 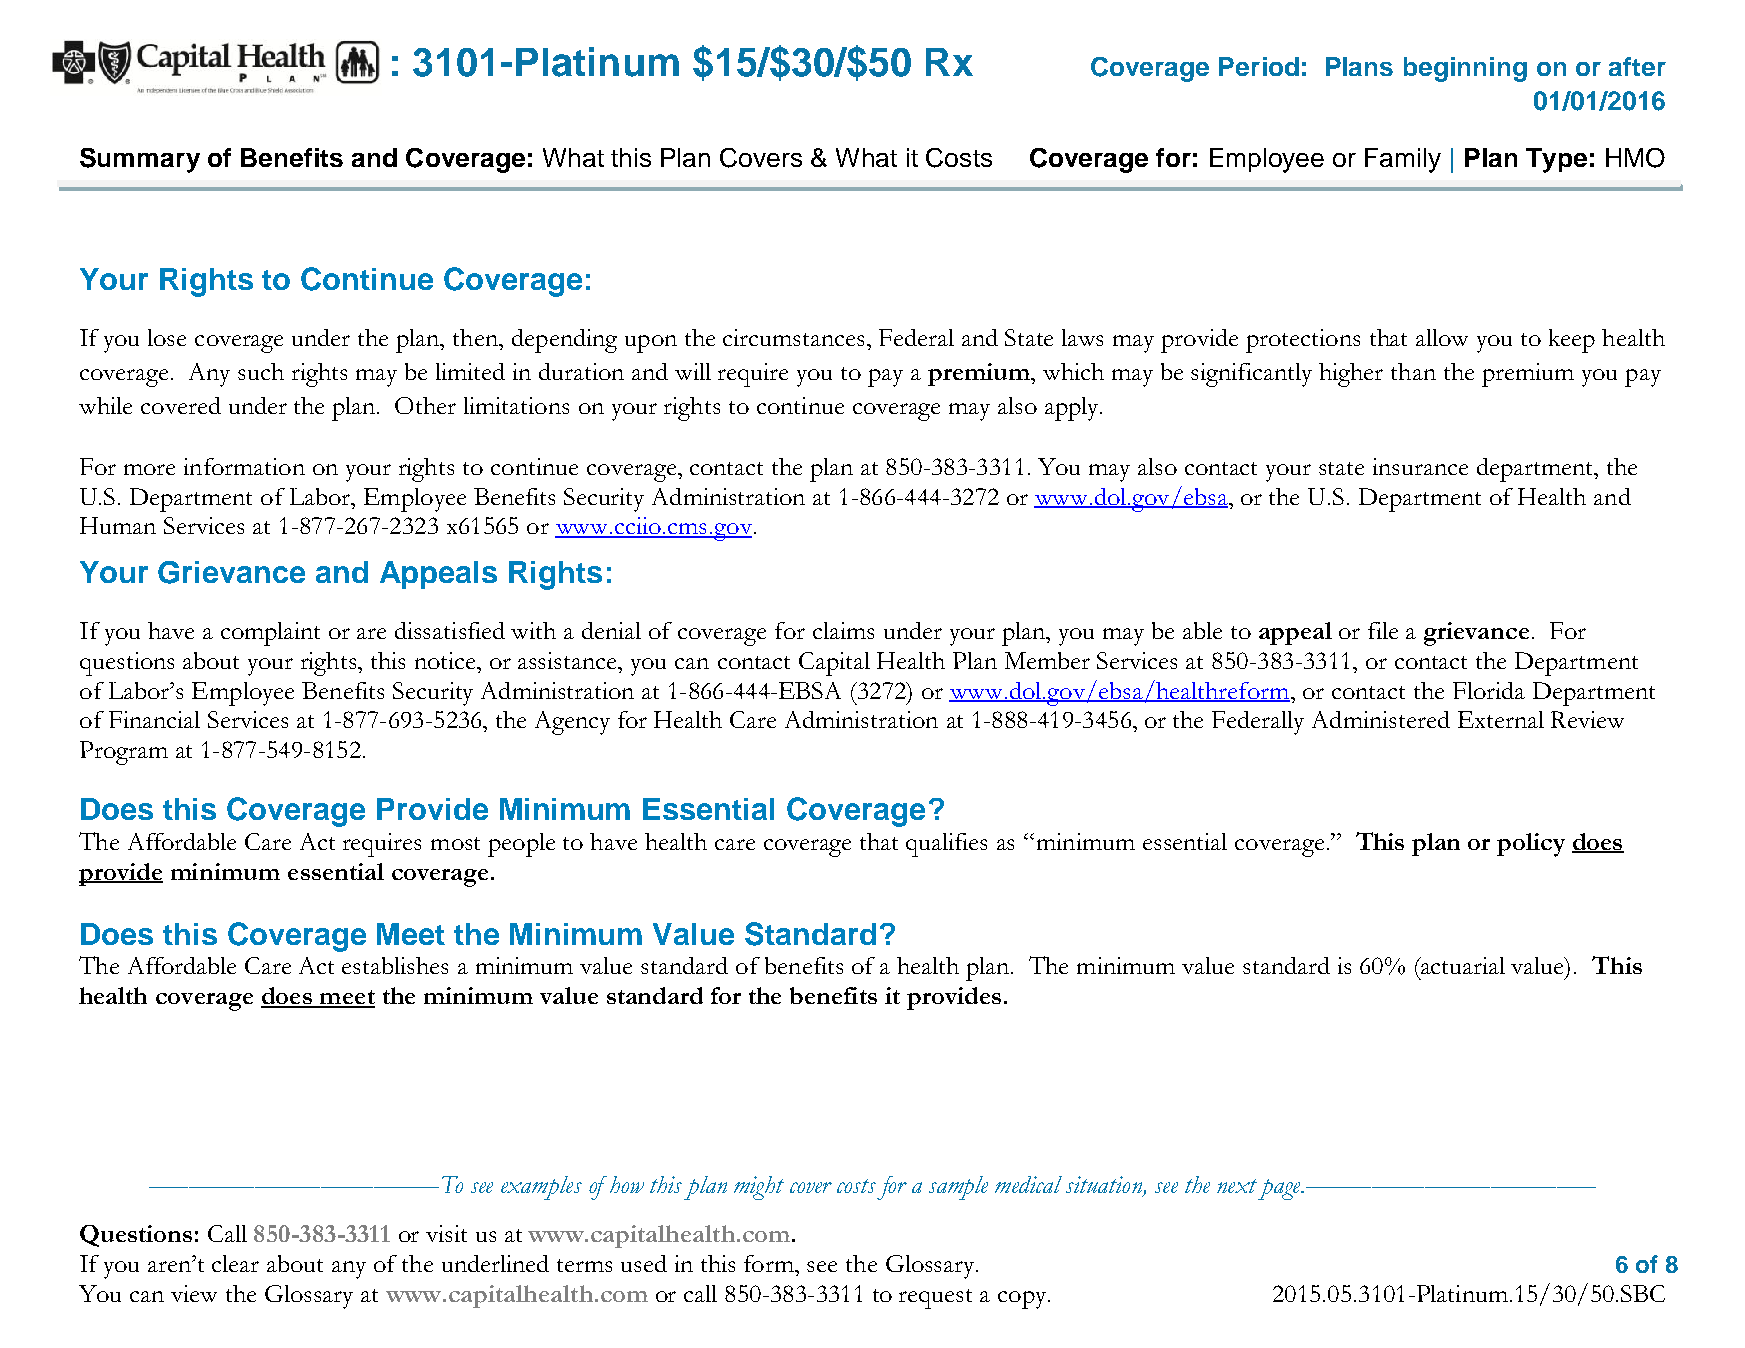 What do you see at coordinates (1465, 69) in the screenshot?
I see `beginning` at bounding box center [1465, 69].
